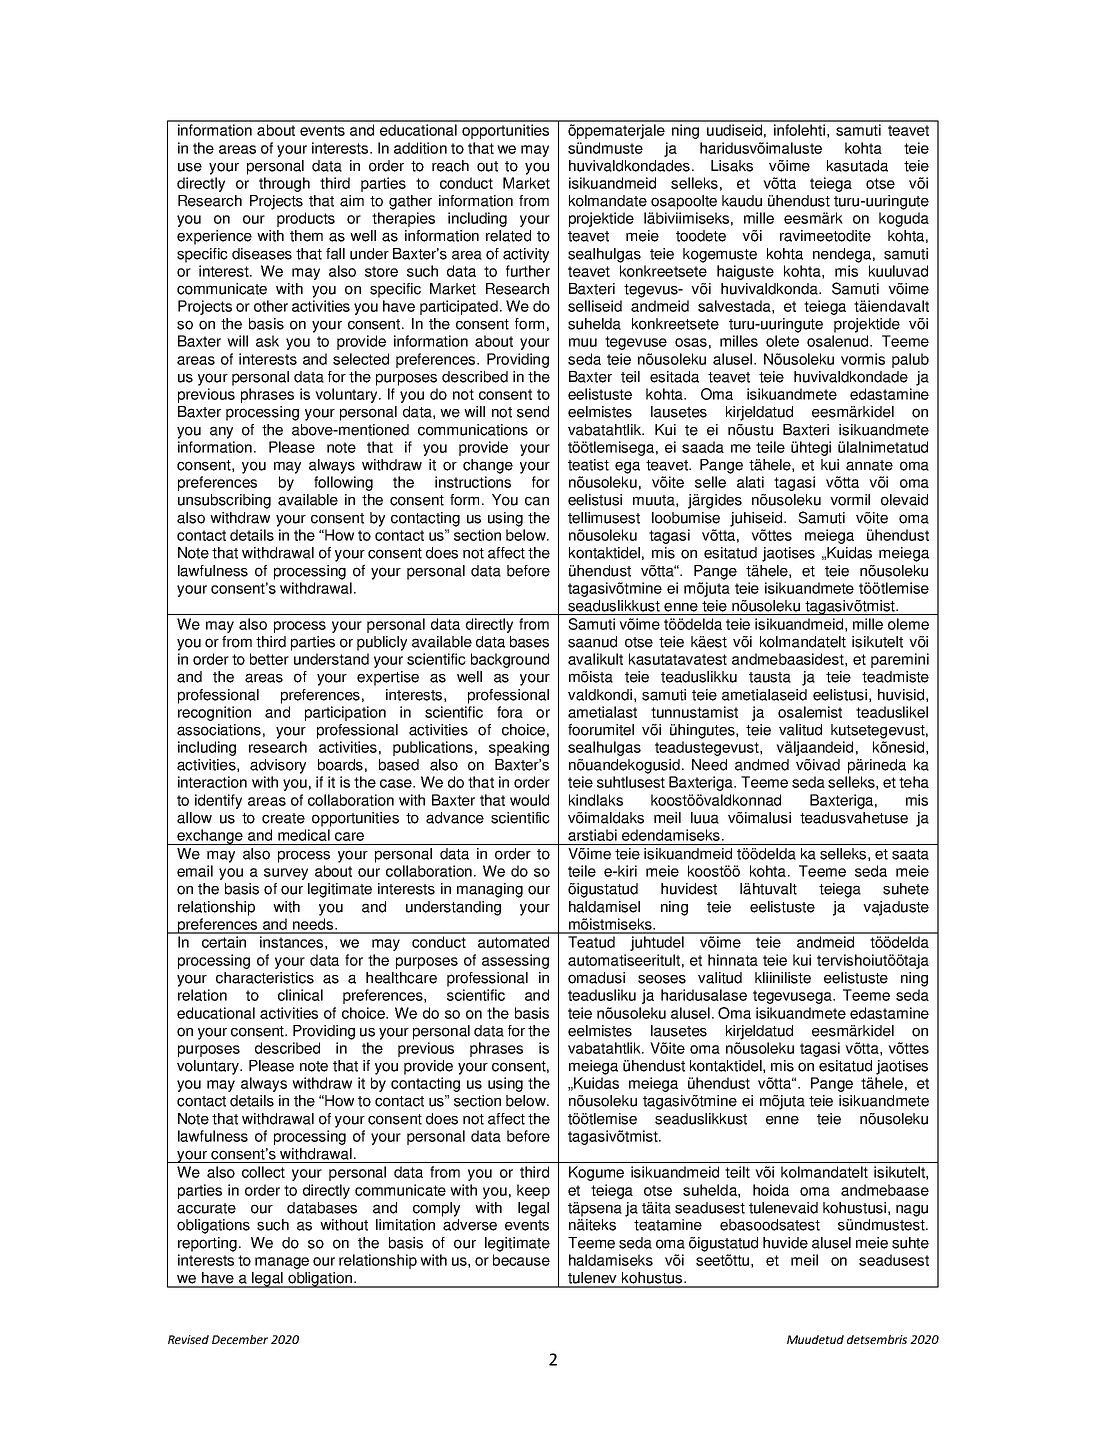 The height and width of the screenshot is (1433, 1107). I want to click on aim, so click(352, 201).
